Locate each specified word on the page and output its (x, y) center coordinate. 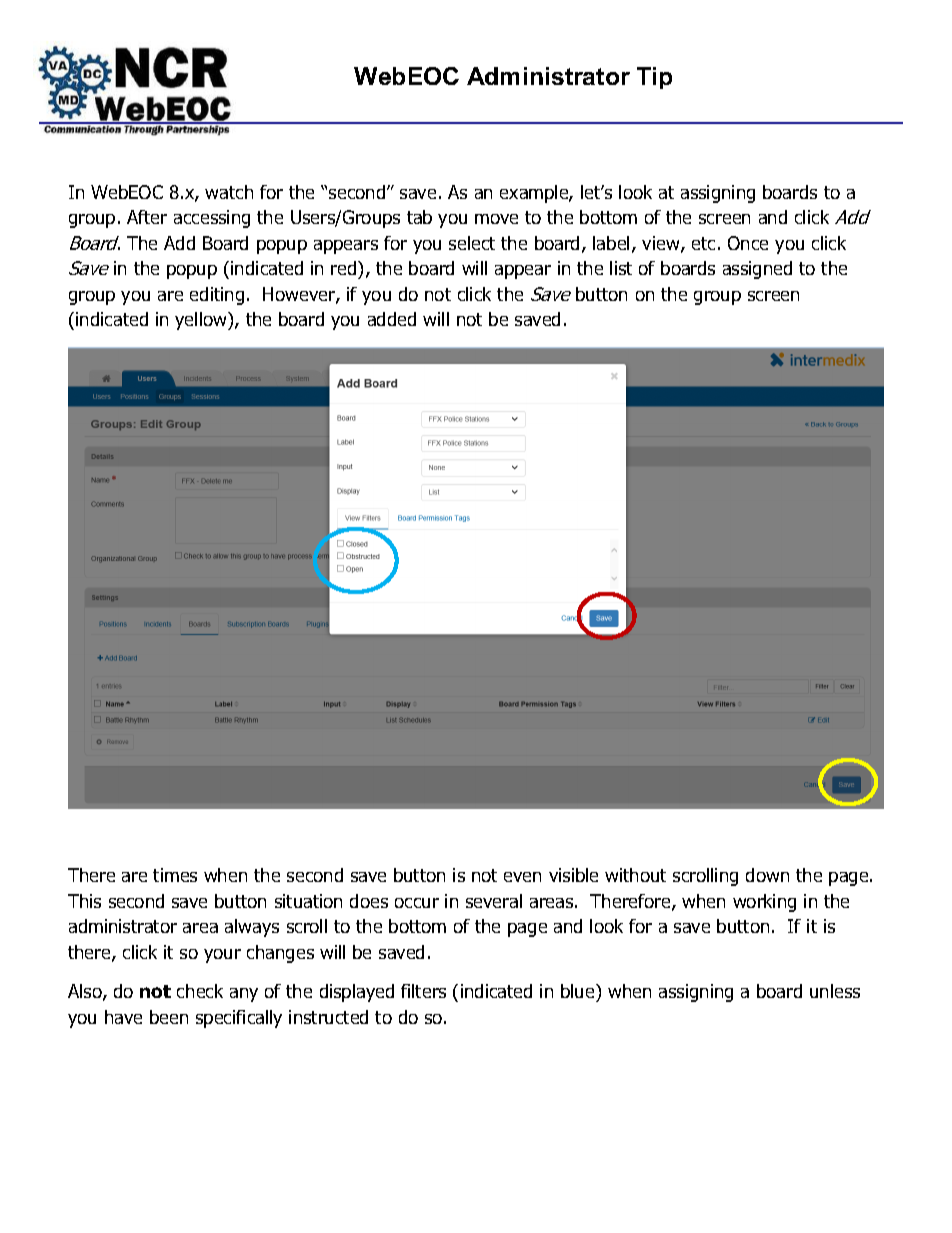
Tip (654, 78)
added (392, 319)
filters (423, 991)
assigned (757, 270)
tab (419, 217)
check (200, 991)
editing (217, 296)
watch (229, 192)
